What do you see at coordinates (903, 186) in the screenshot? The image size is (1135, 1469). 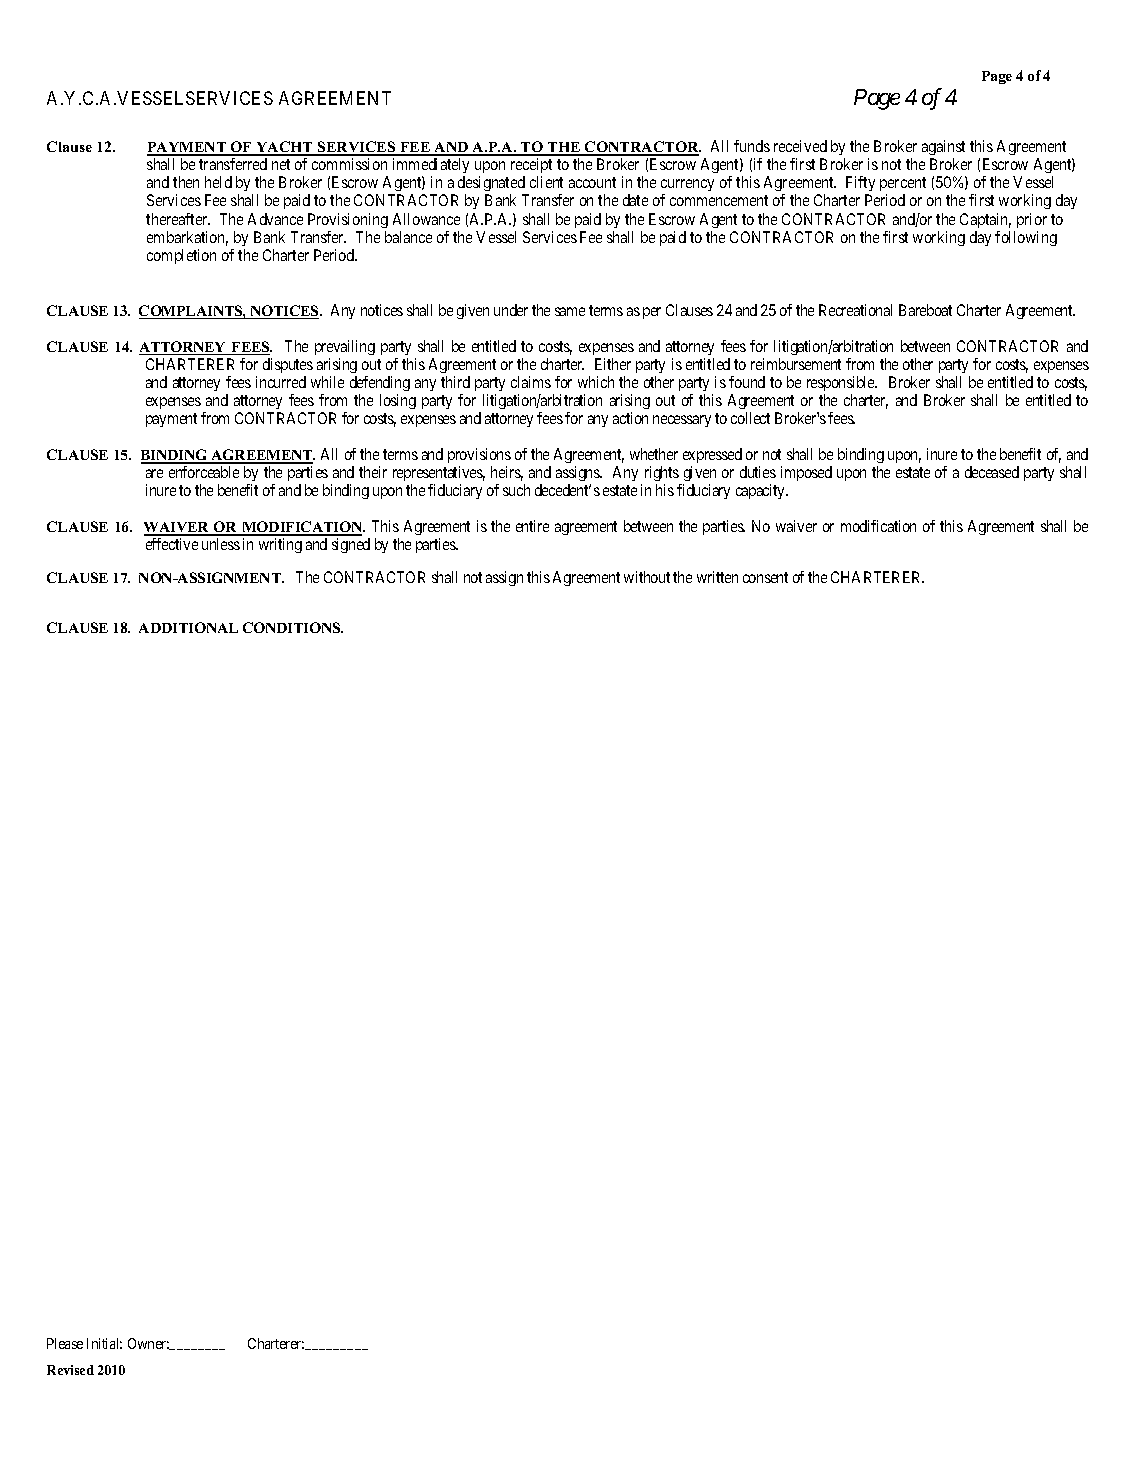 I see `percent` at bounding box center [903, 186].
